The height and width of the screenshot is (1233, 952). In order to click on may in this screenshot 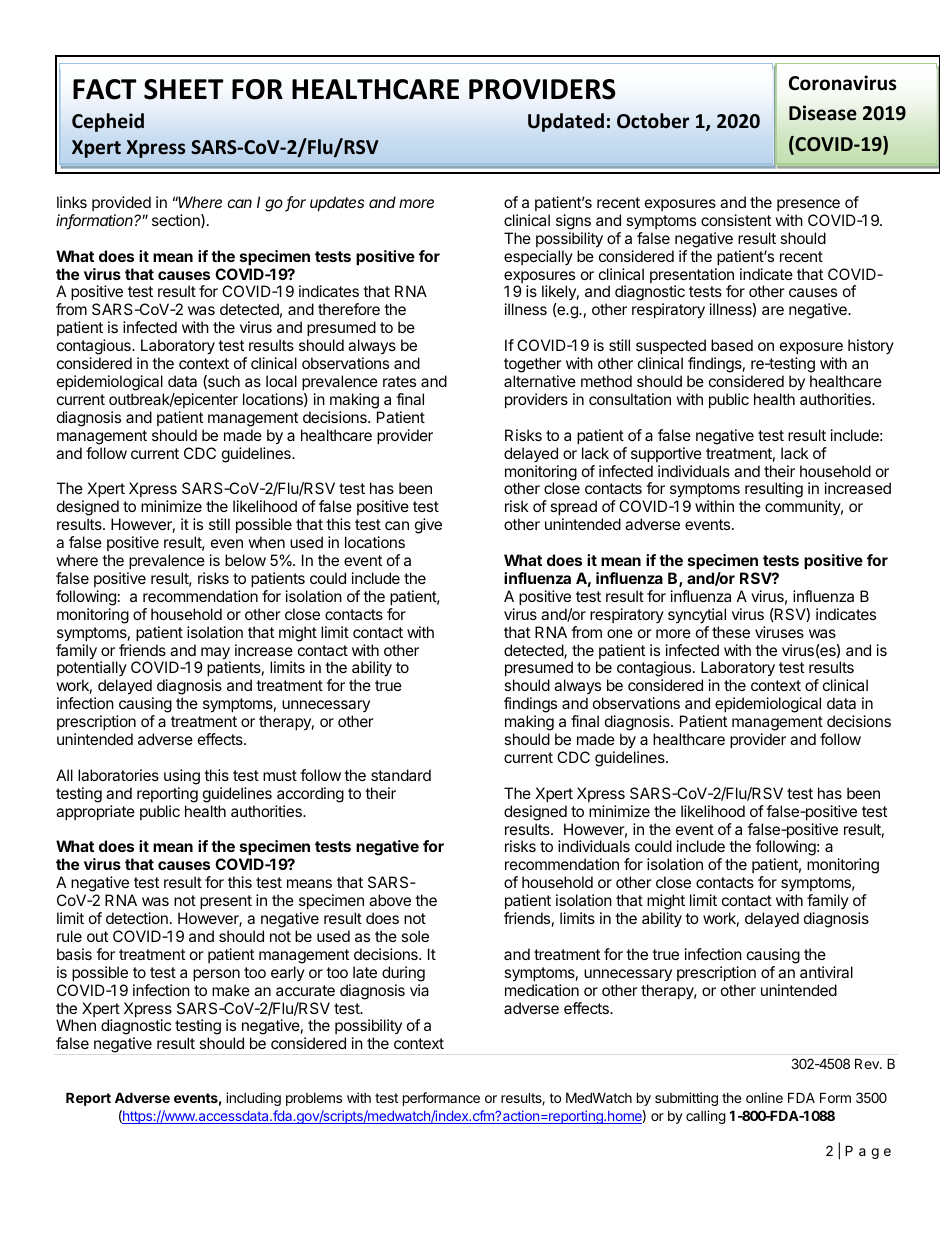, I will do `click(215, 654)`.
